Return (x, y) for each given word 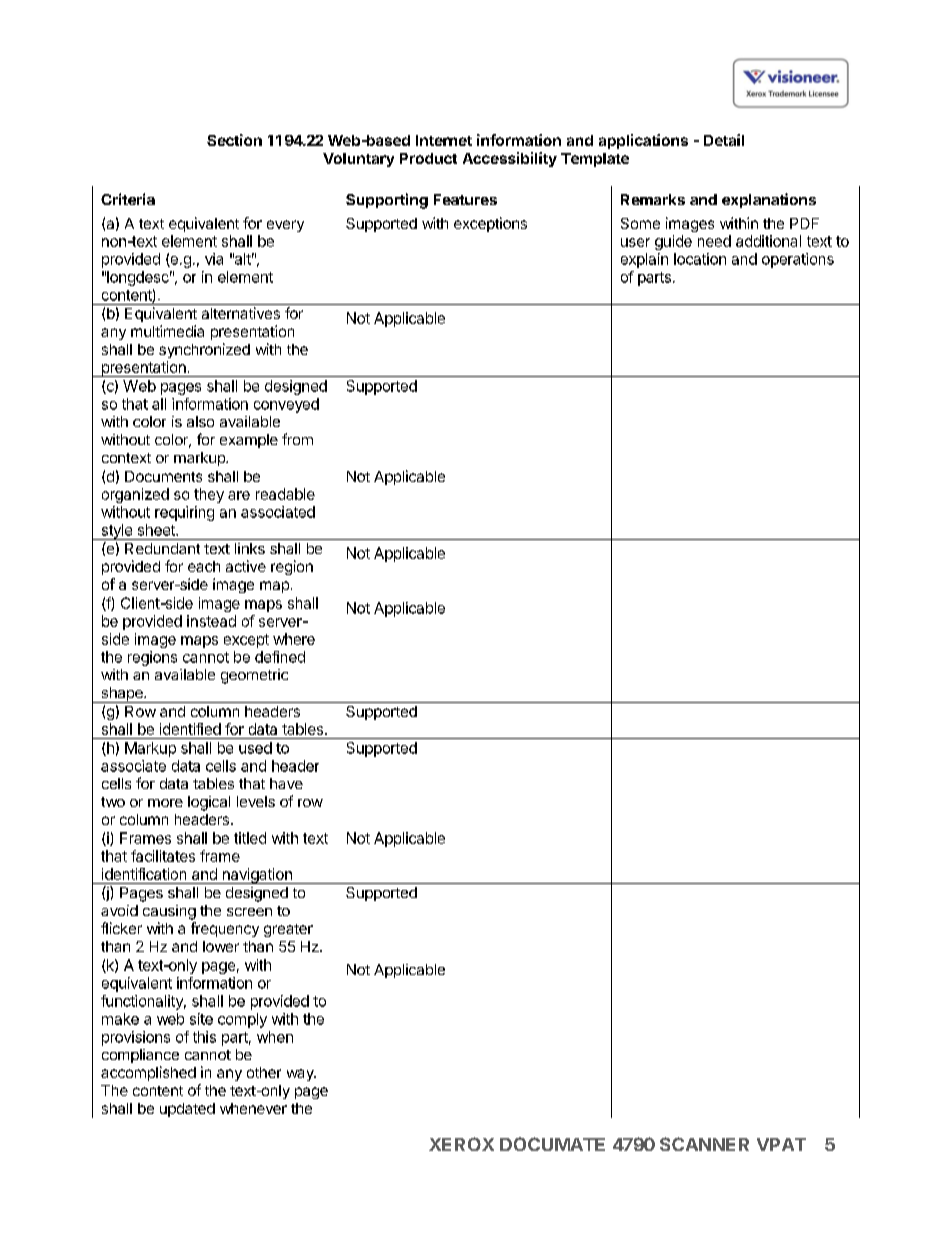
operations (798, 260)
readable (285, 494)
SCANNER (704, 1144)
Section (234, 140)
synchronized (204, 350)
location (700, 259)
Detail (724, 140)
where (294, 639)
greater (288, 930)
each (204, 566)
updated (187, 1110)
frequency (225, 929)
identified (190, 729)
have (286, 783)
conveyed (286, 405)
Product (428, 158)
